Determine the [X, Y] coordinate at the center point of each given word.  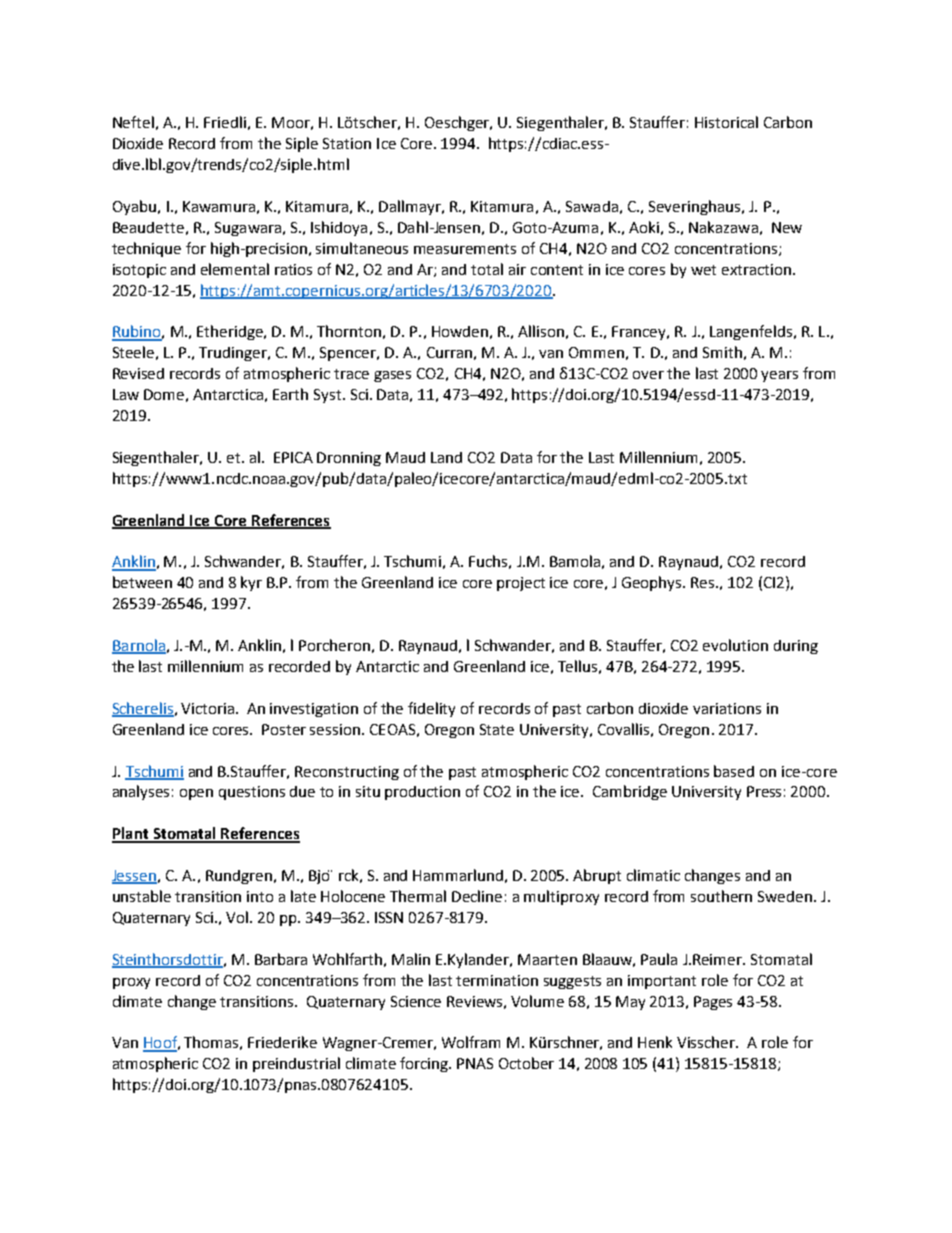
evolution [735, 645]
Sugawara [248, 229]
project [521, 584]
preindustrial [296, 1064]
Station [347, 143]
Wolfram [471, 1042]
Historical [726, 122]
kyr [251, 583]
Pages [713, 1003]
